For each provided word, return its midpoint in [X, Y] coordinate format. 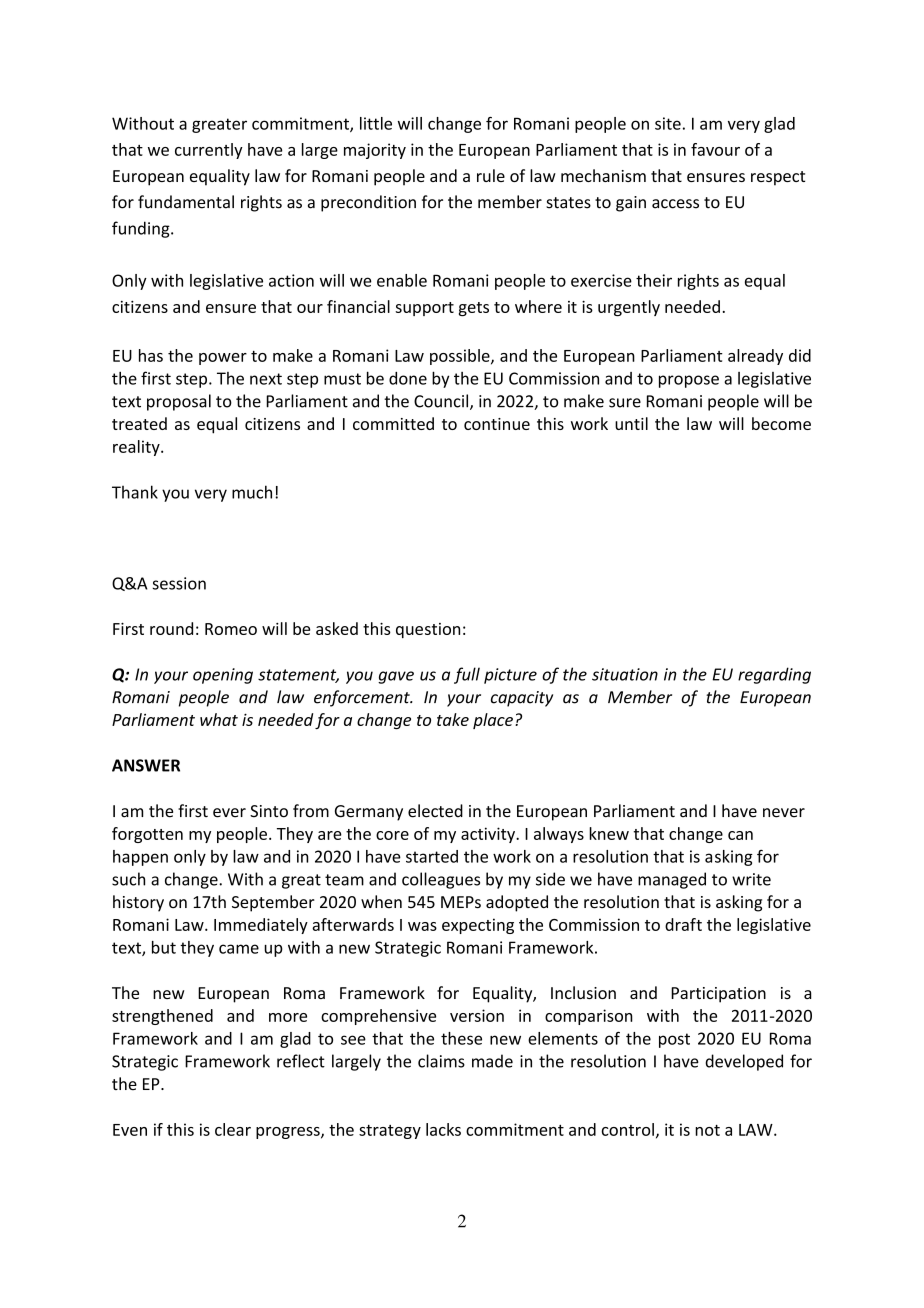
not [707, 1130]
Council [442, 402]
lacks [443, 1129]
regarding [774, 675]
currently [209, 151]
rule [491, 175]
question [428, 630]
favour [715, 149]
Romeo [231, 629]
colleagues [441, 880]
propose [689, 381]
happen [140, 858]
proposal [179, 402]
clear [233, 1129]
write [751, 879]
